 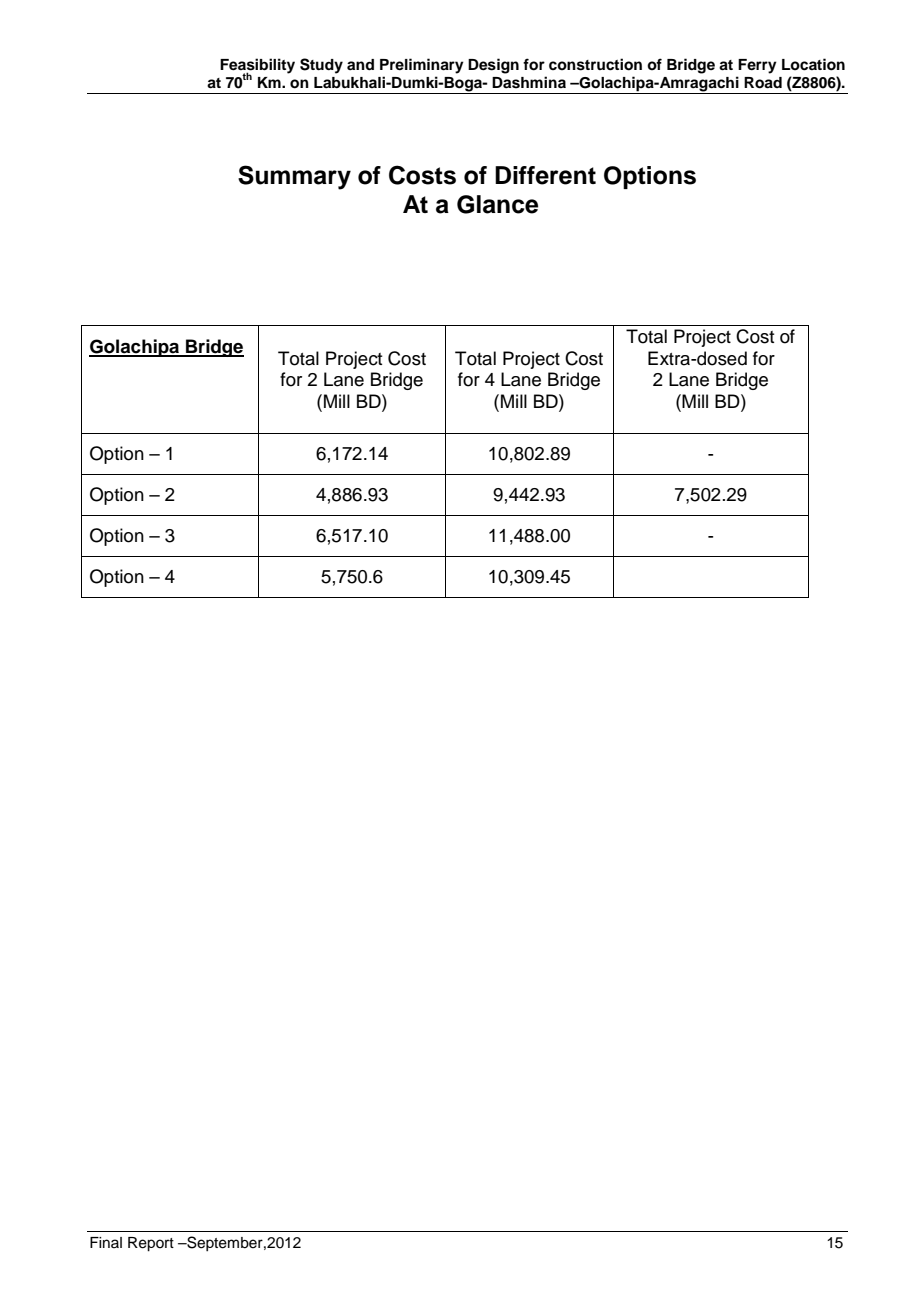 What do you see at coordinates (545, 175) in the image?
I see `Different` at bounding box center [545, 175].
